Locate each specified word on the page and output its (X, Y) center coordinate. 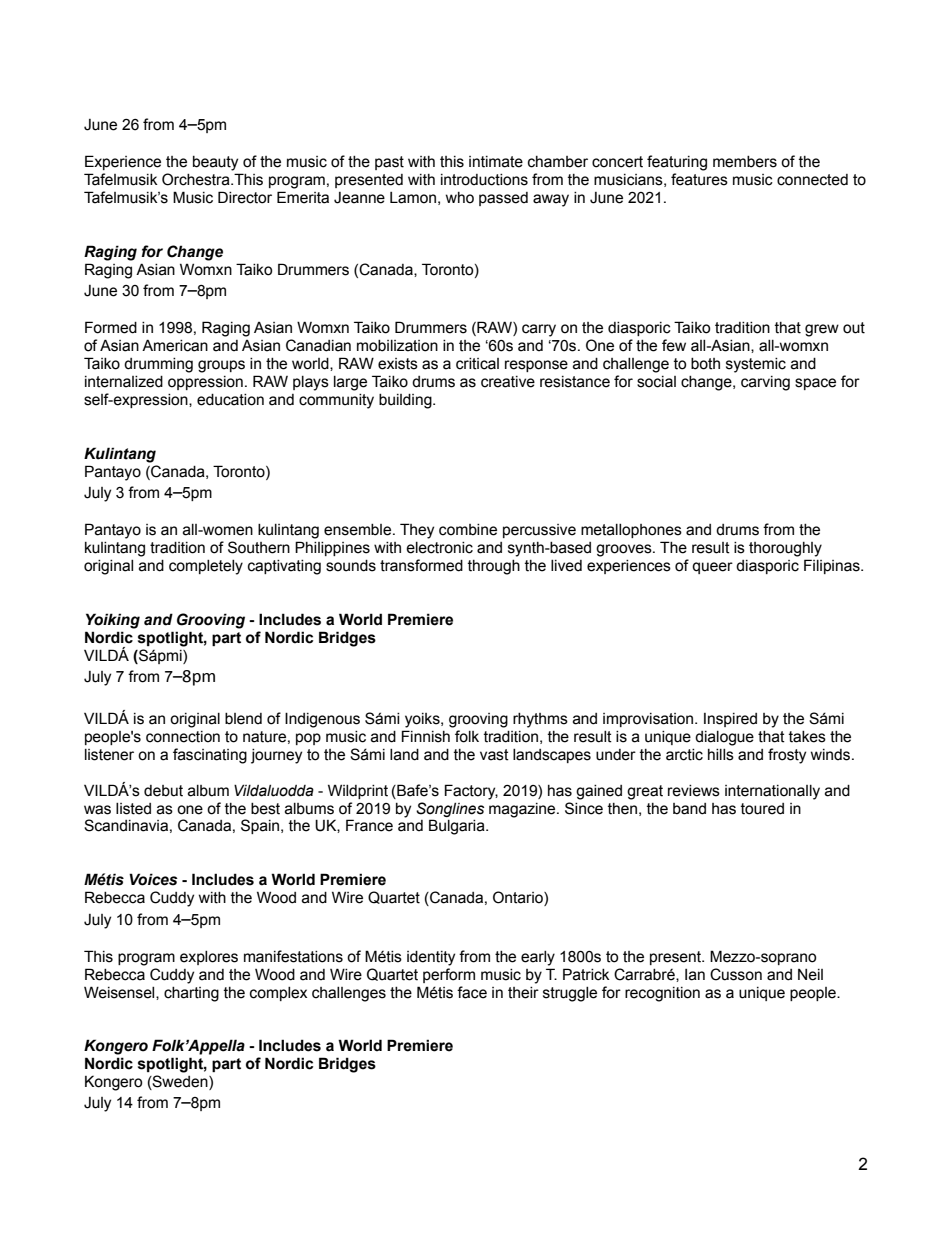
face (472, 992)
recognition (662, 994)
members (745, 162)
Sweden (180, 1082)
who (460, 198)
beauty (215, 163)
